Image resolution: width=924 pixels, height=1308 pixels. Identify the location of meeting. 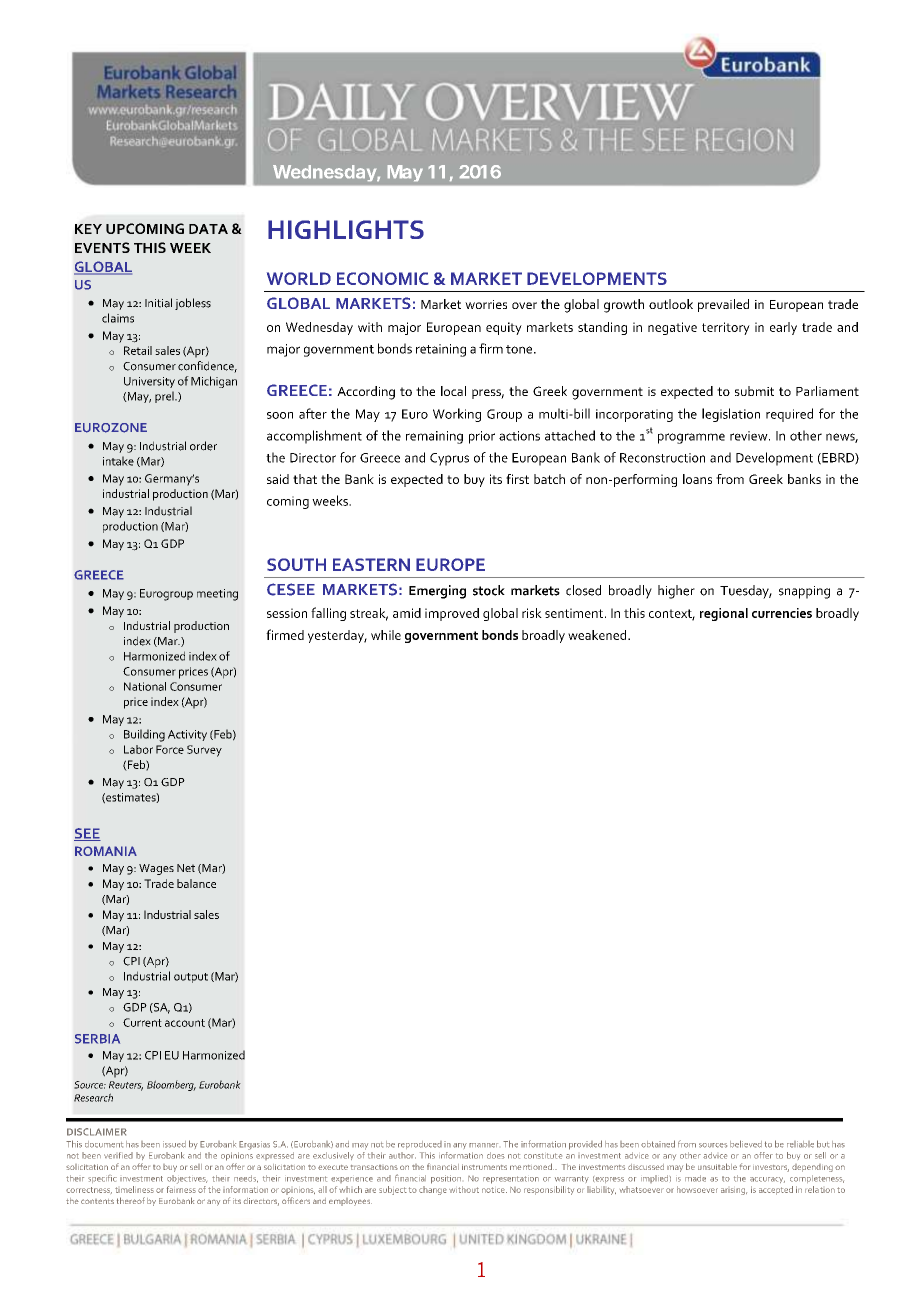
(217, 595).
